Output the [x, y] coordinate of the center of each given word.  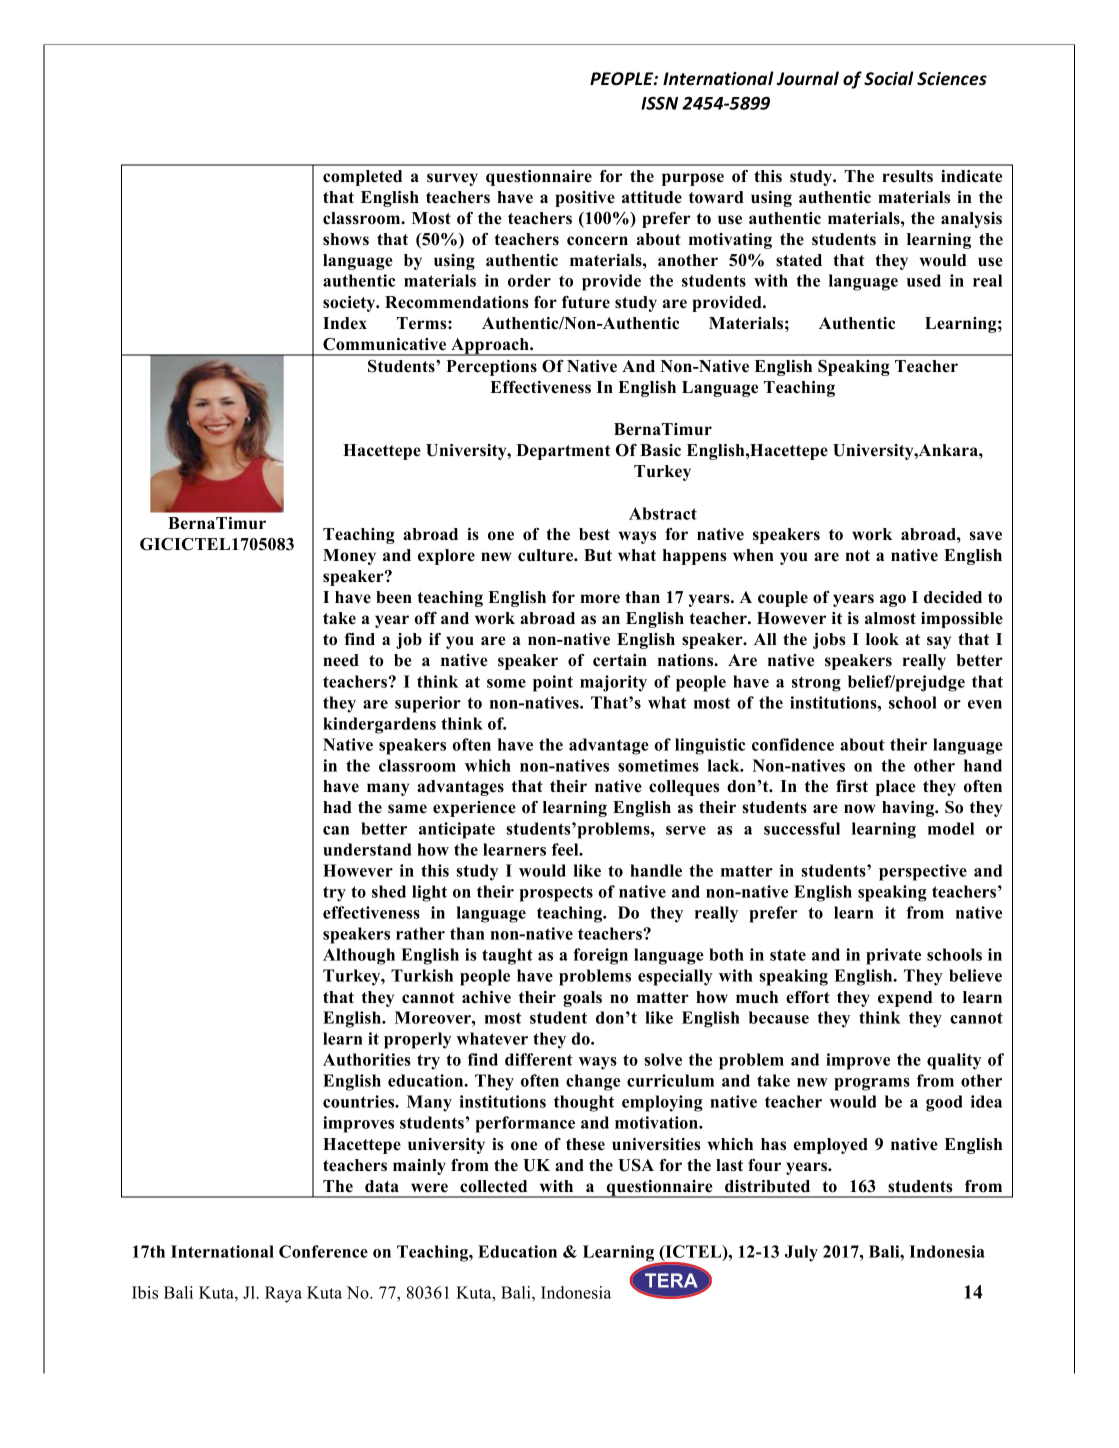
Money [349, 557]
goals [582, 999]
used [924, 280]
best [594, 534]
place [895, 788]
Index [345, 323]
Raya [283, 1294]
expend [905, 999]
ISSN [659, 103]
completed [362, 178]
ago [893, 600]
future [586, 302]
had [337, 807]
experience [474, 809]
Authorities [367, 1059]
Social [889, 78]
